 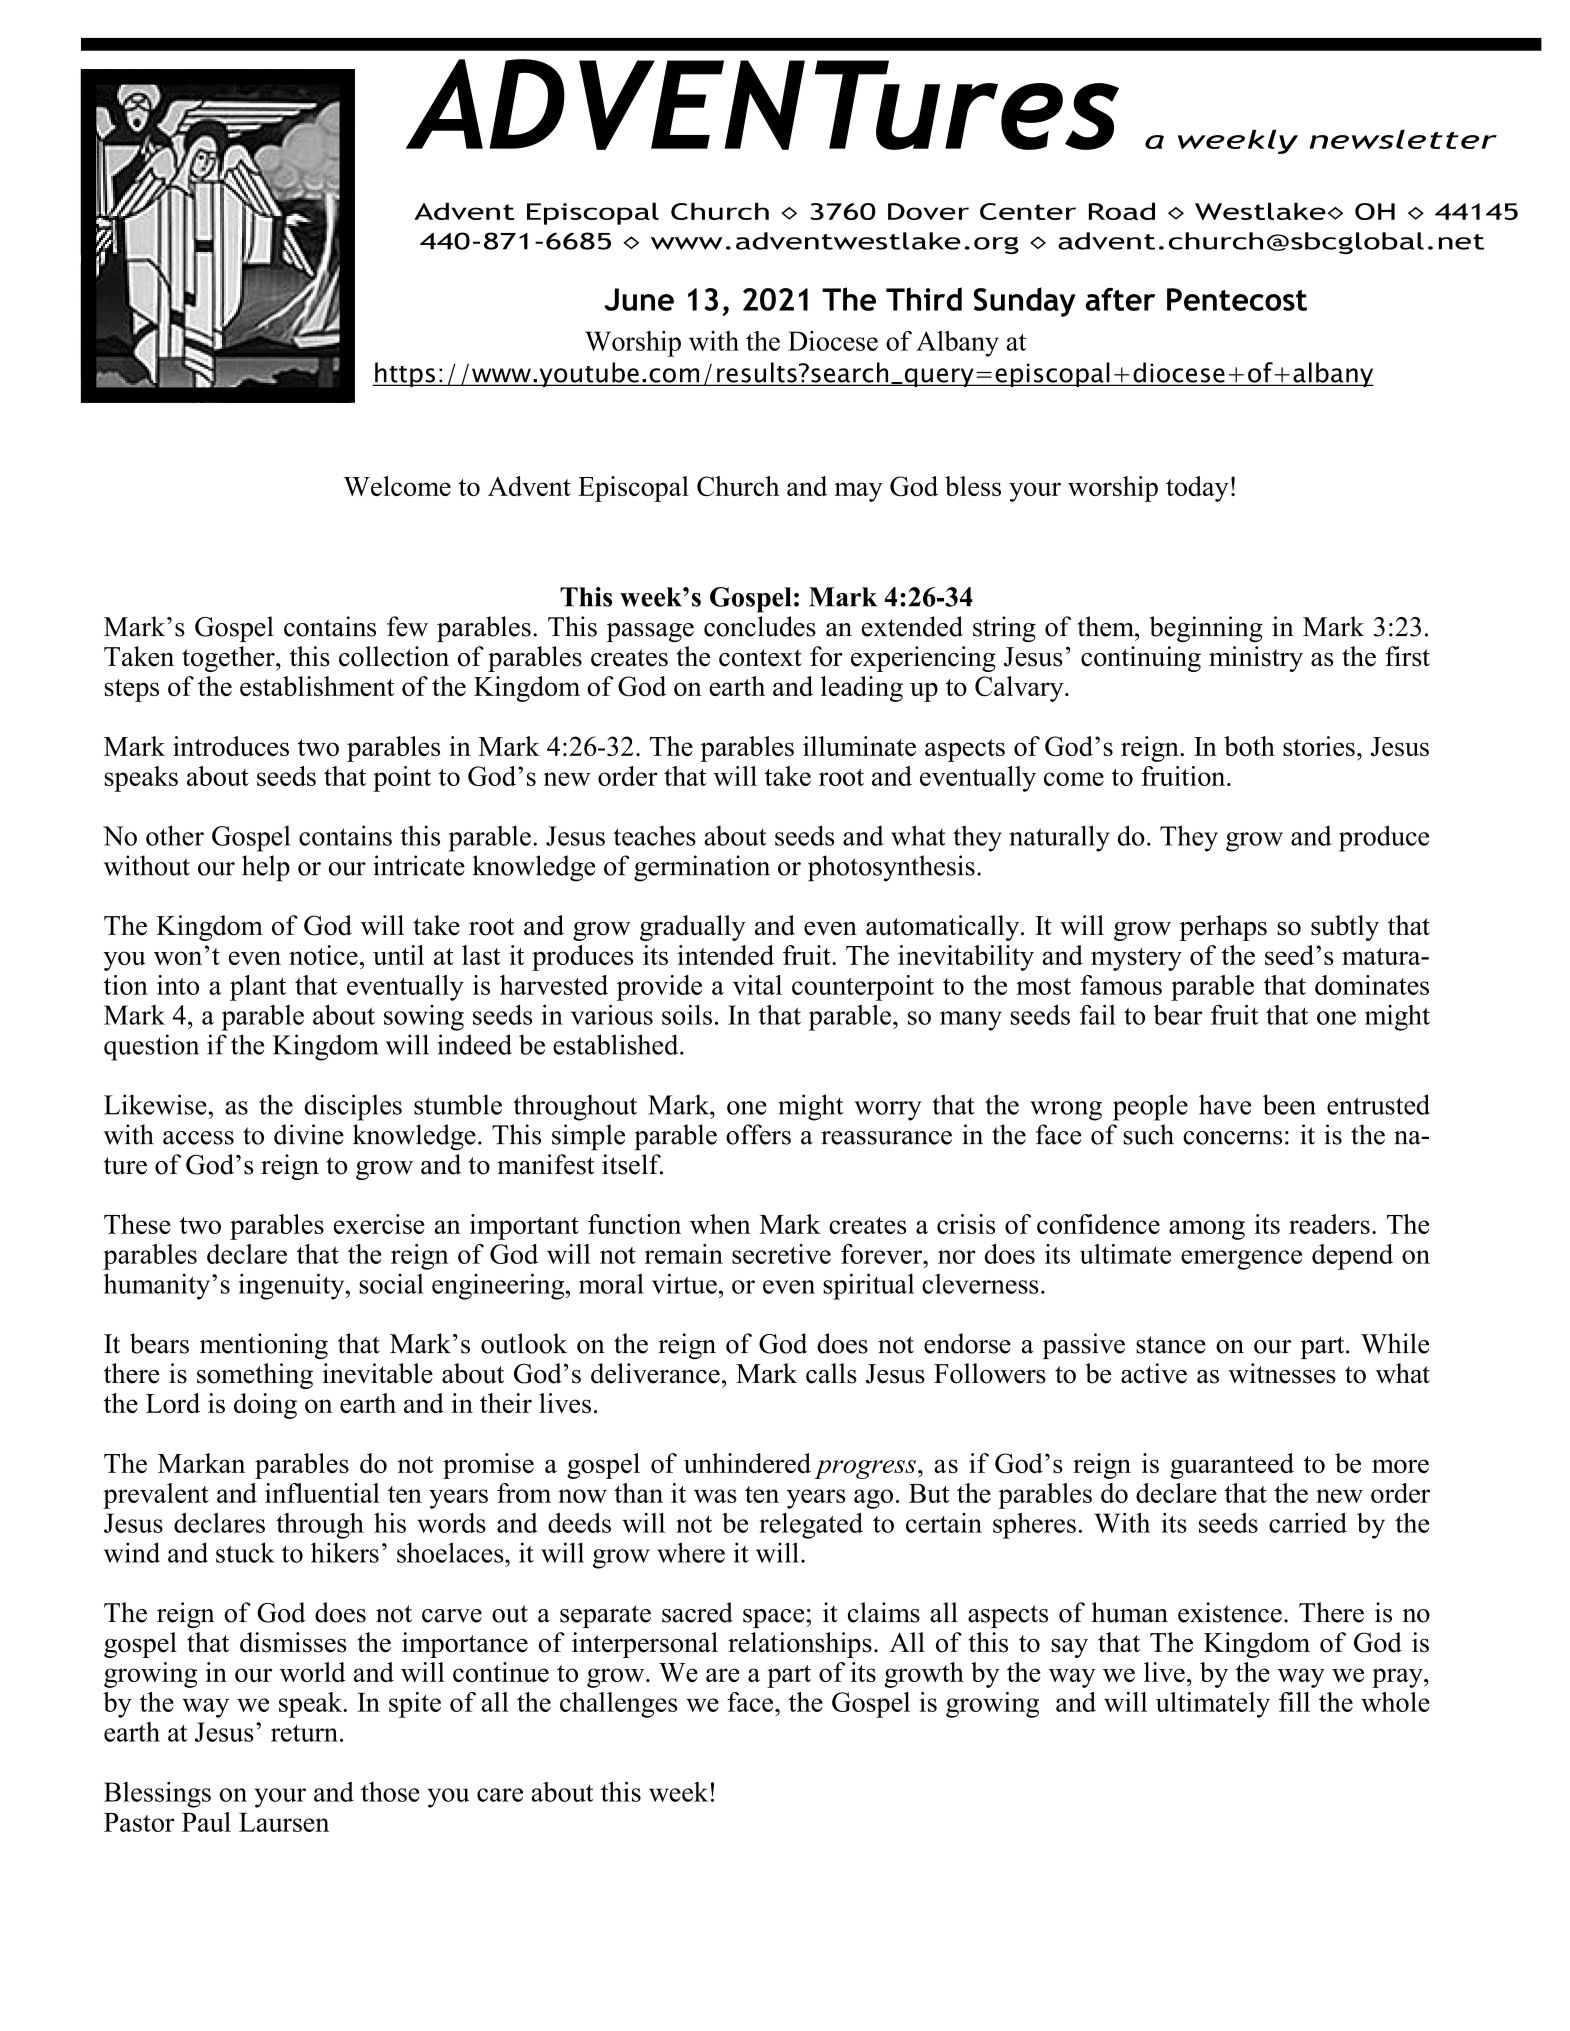 I want to click on exercise, so click(x=379, y=1224).
